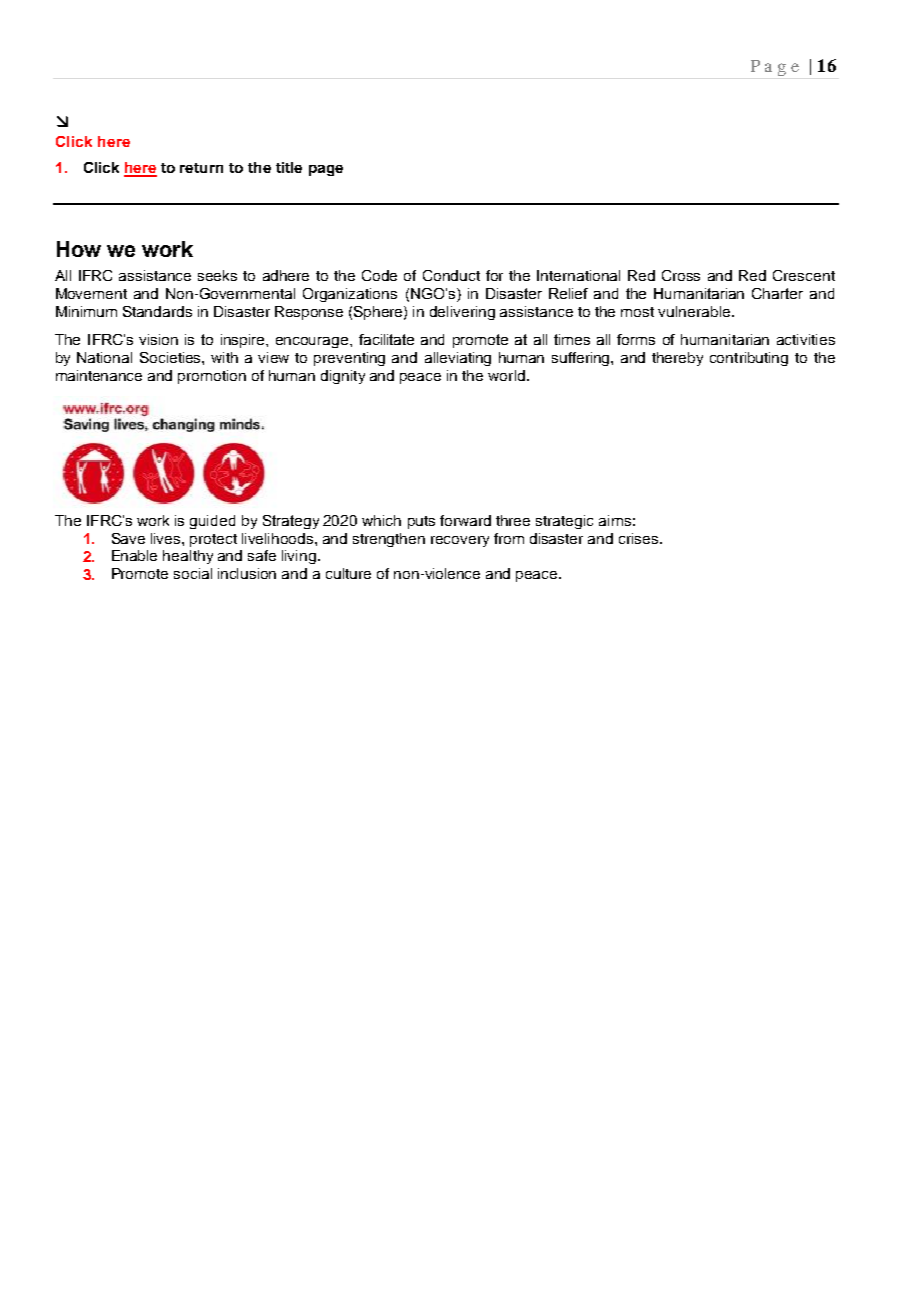 The width and height of the screenshot is (924, 1308). I want to click on strategic, so click(564, 522).
